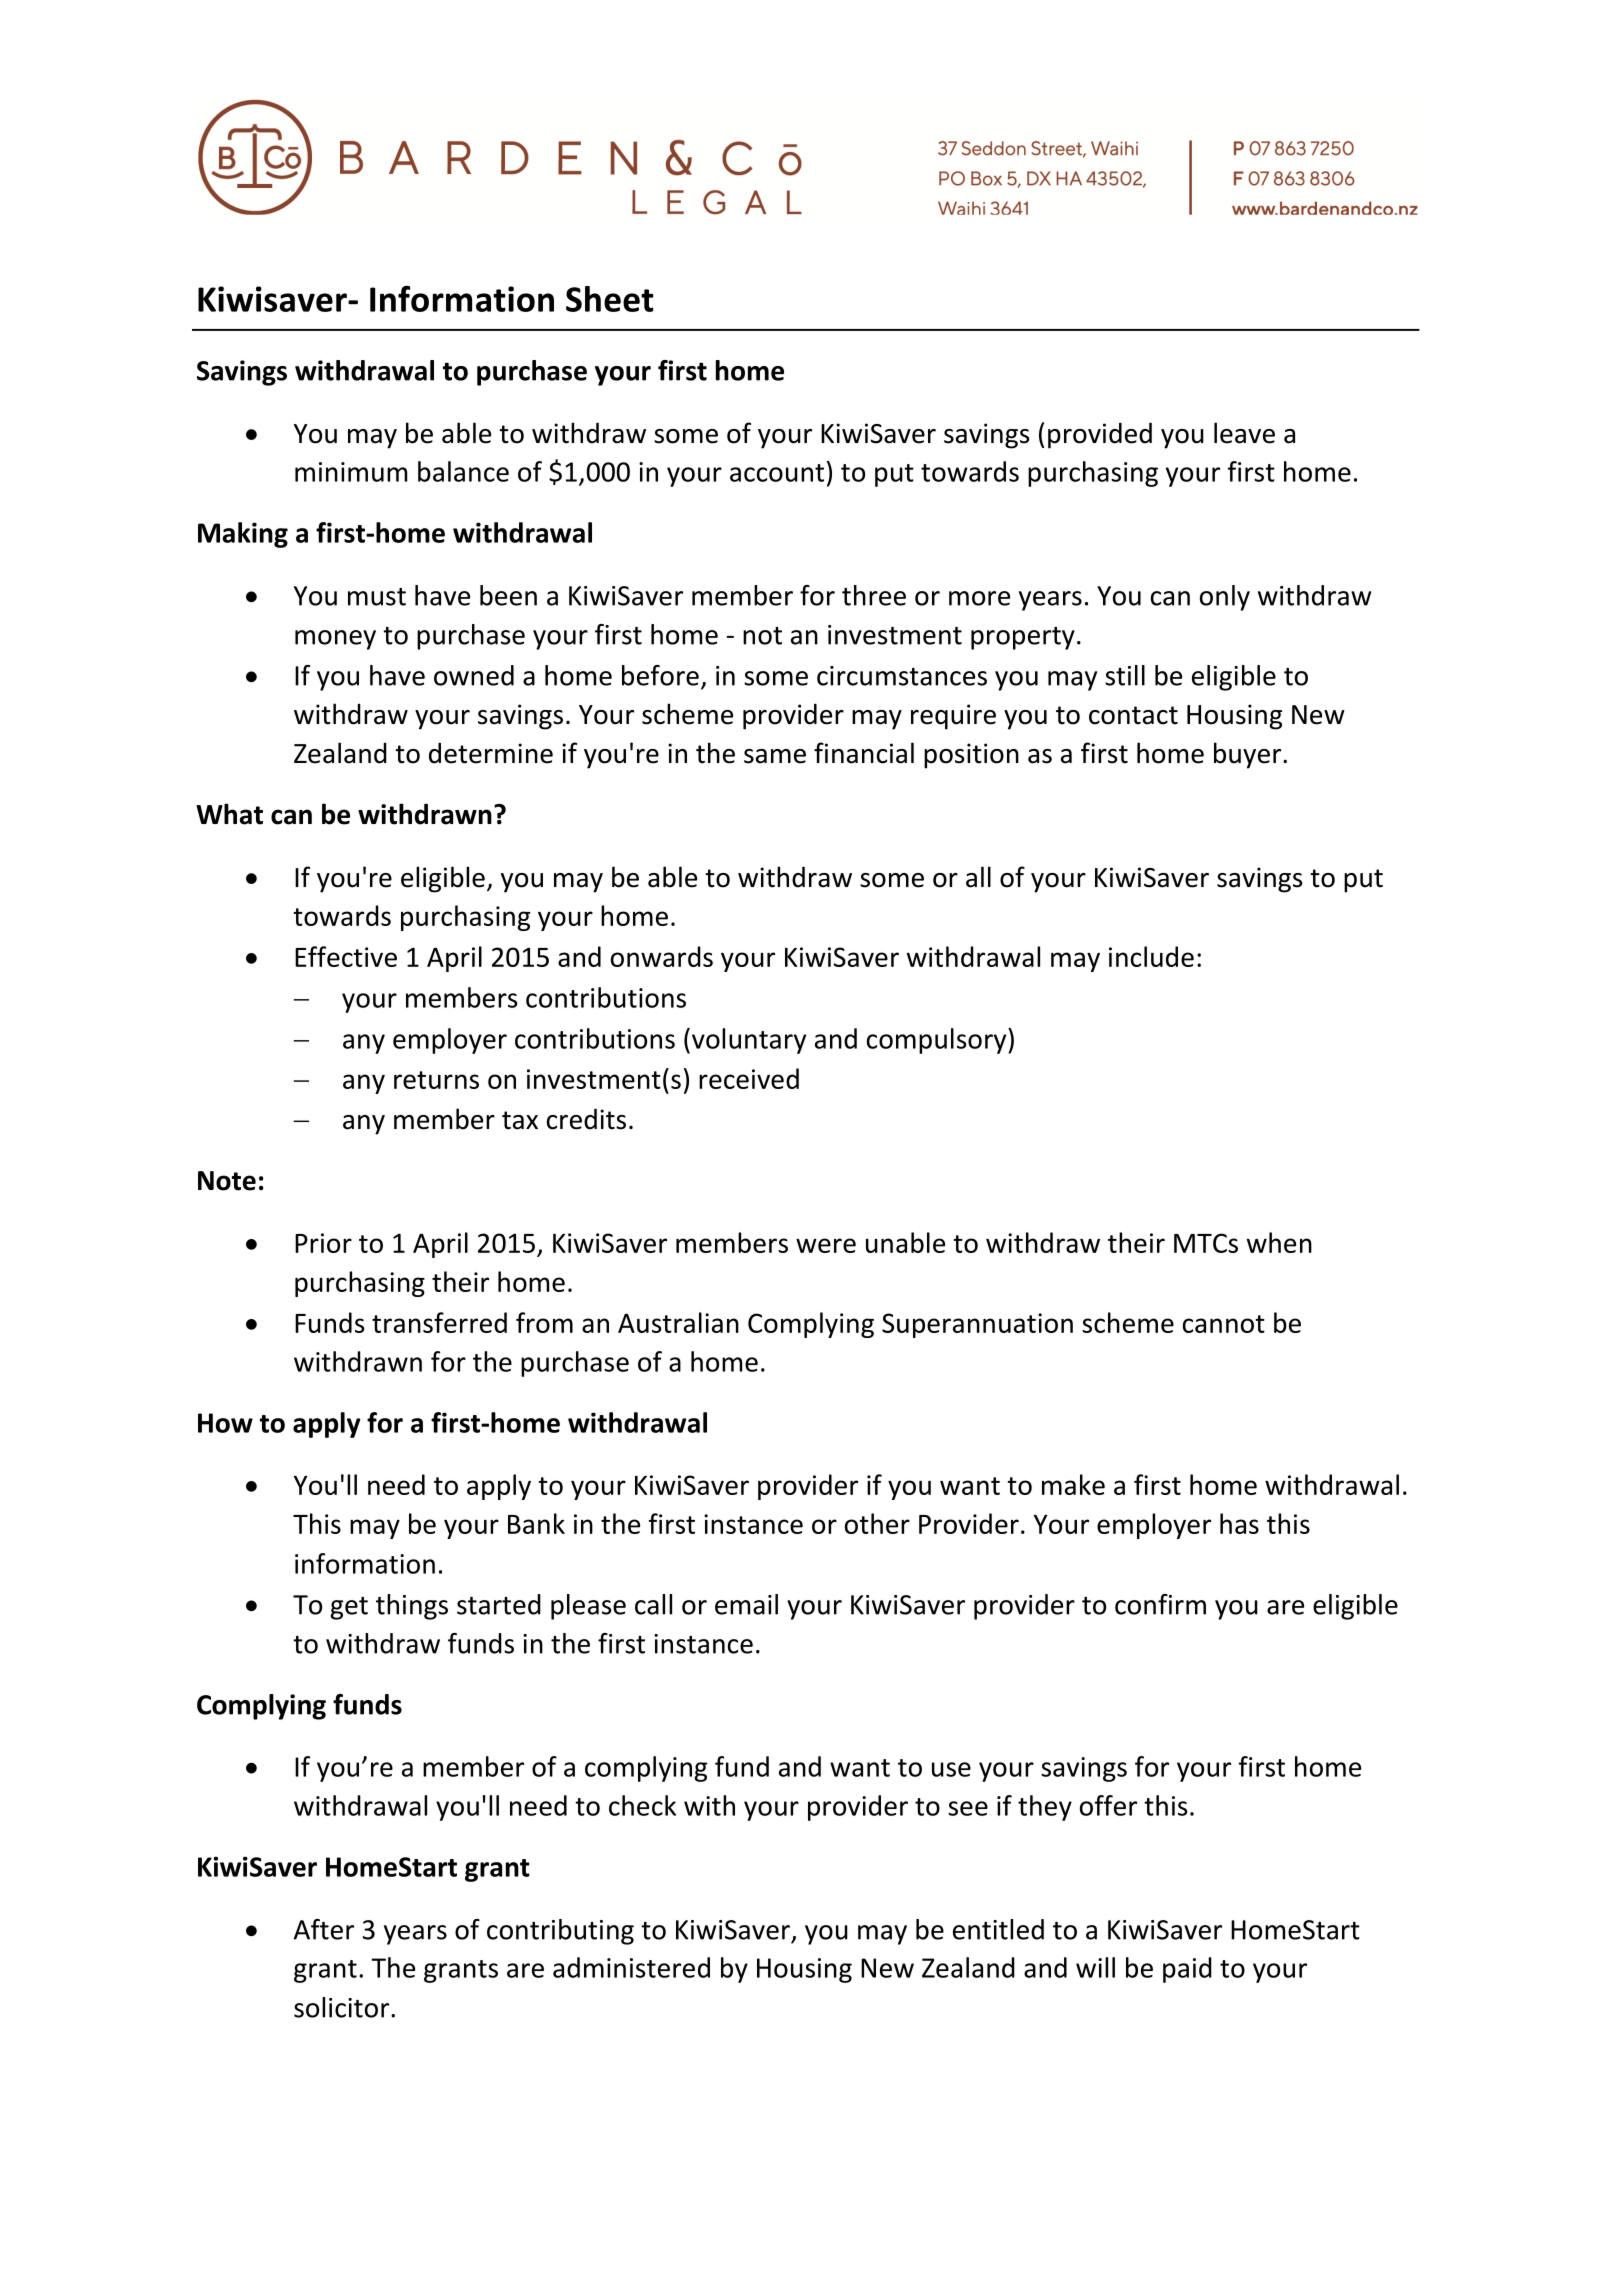  Describe the element at coordinates (746, 1604) in the screenshot. I see `email` at that location.
